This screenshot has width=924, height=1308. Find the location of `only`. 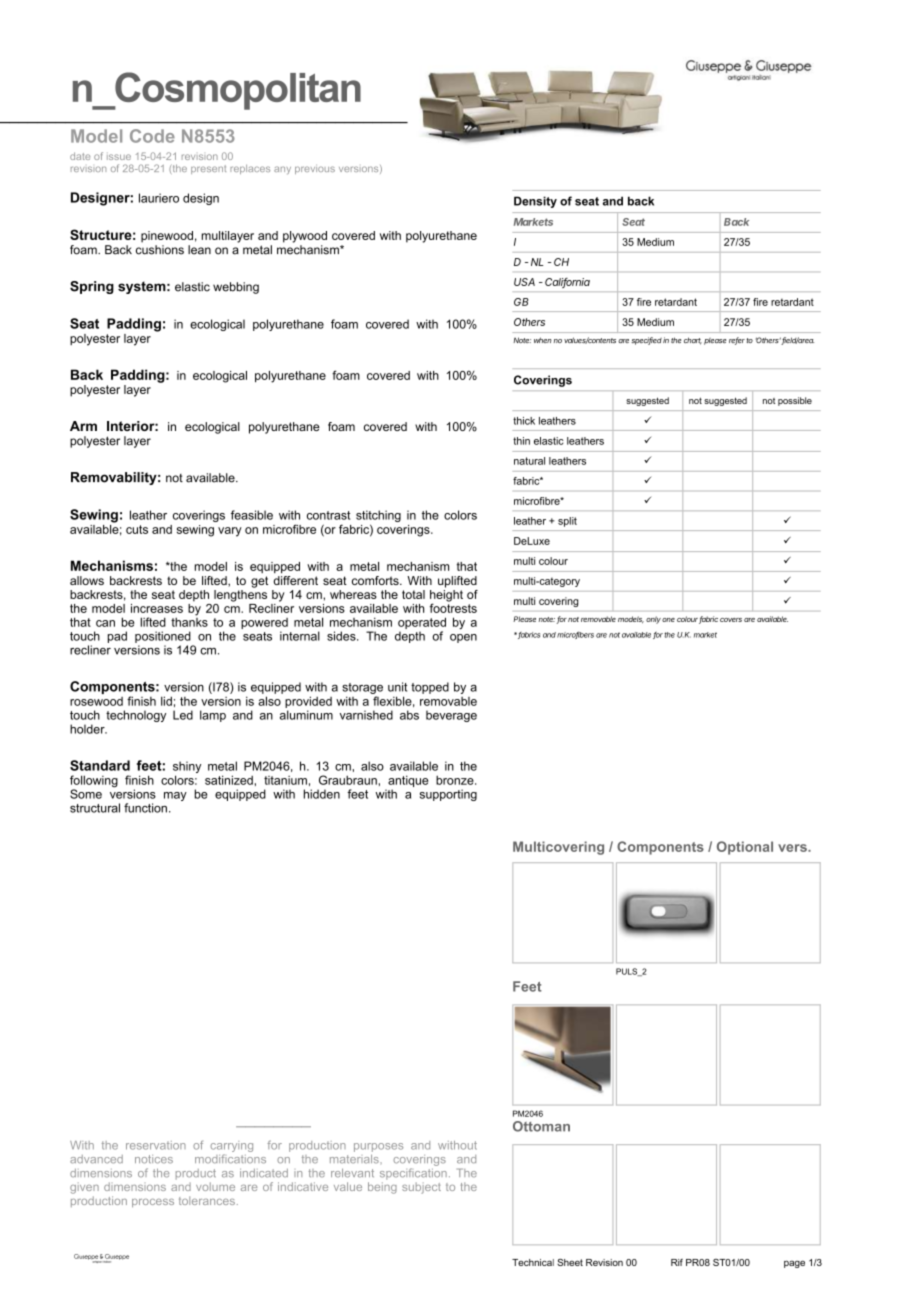

only is located at coordinates (653, 620).
